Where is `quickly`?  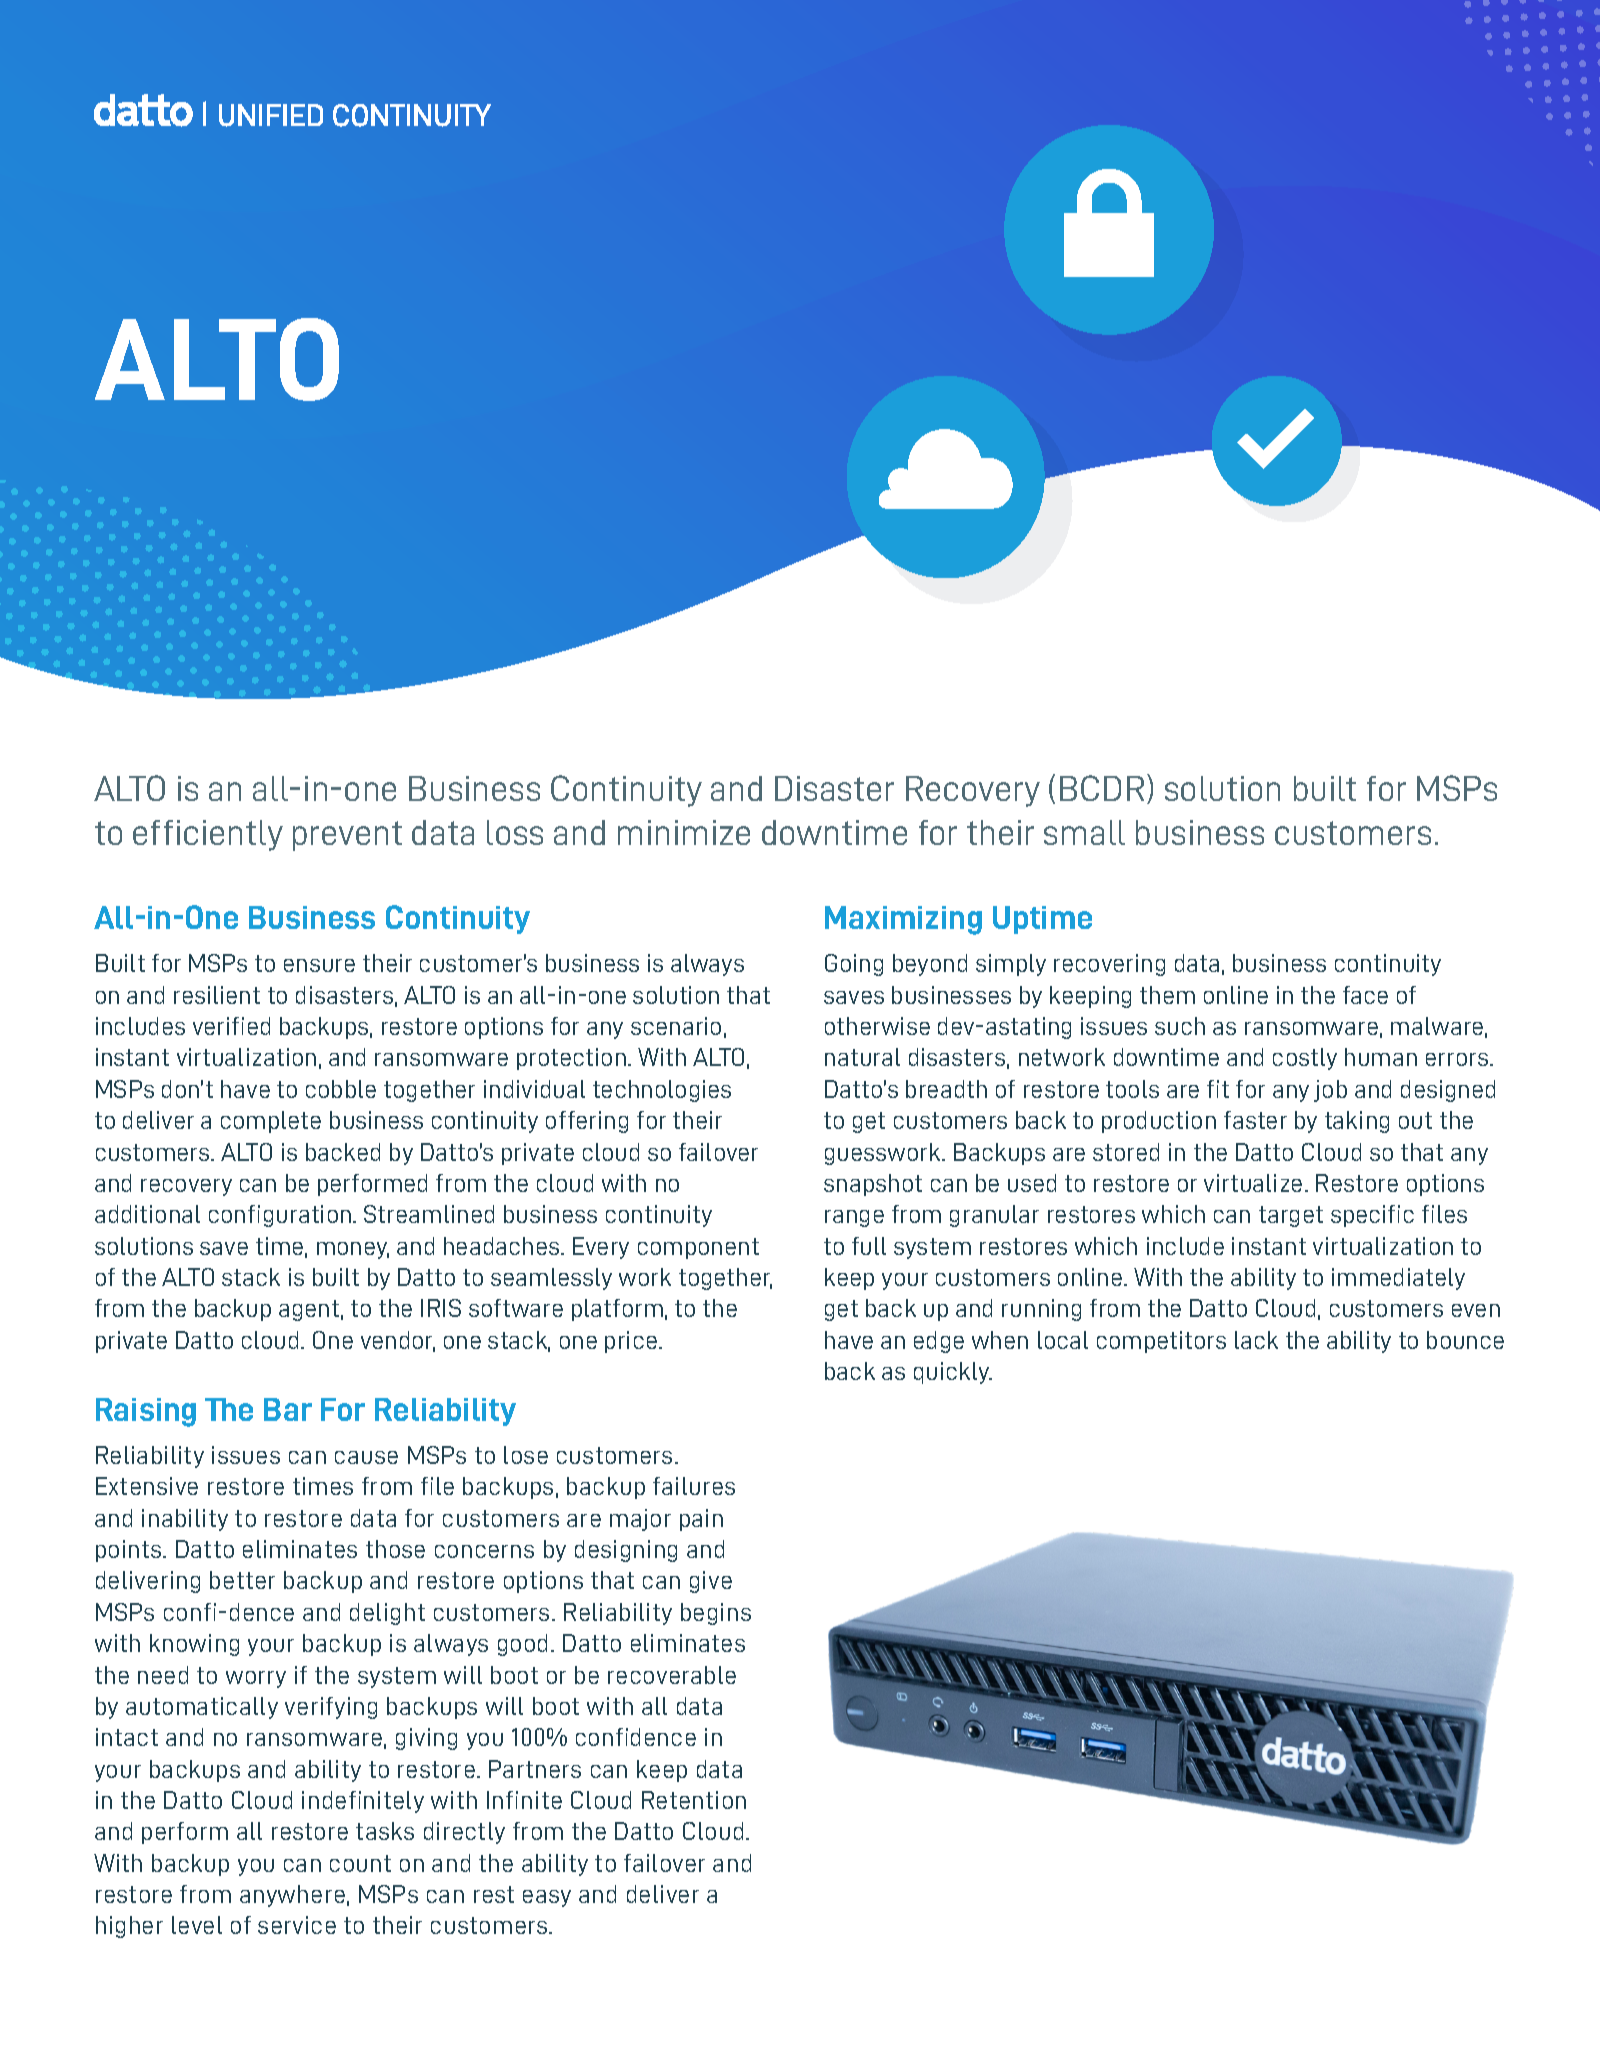
quickly is located at coordinates (953, 1373).
